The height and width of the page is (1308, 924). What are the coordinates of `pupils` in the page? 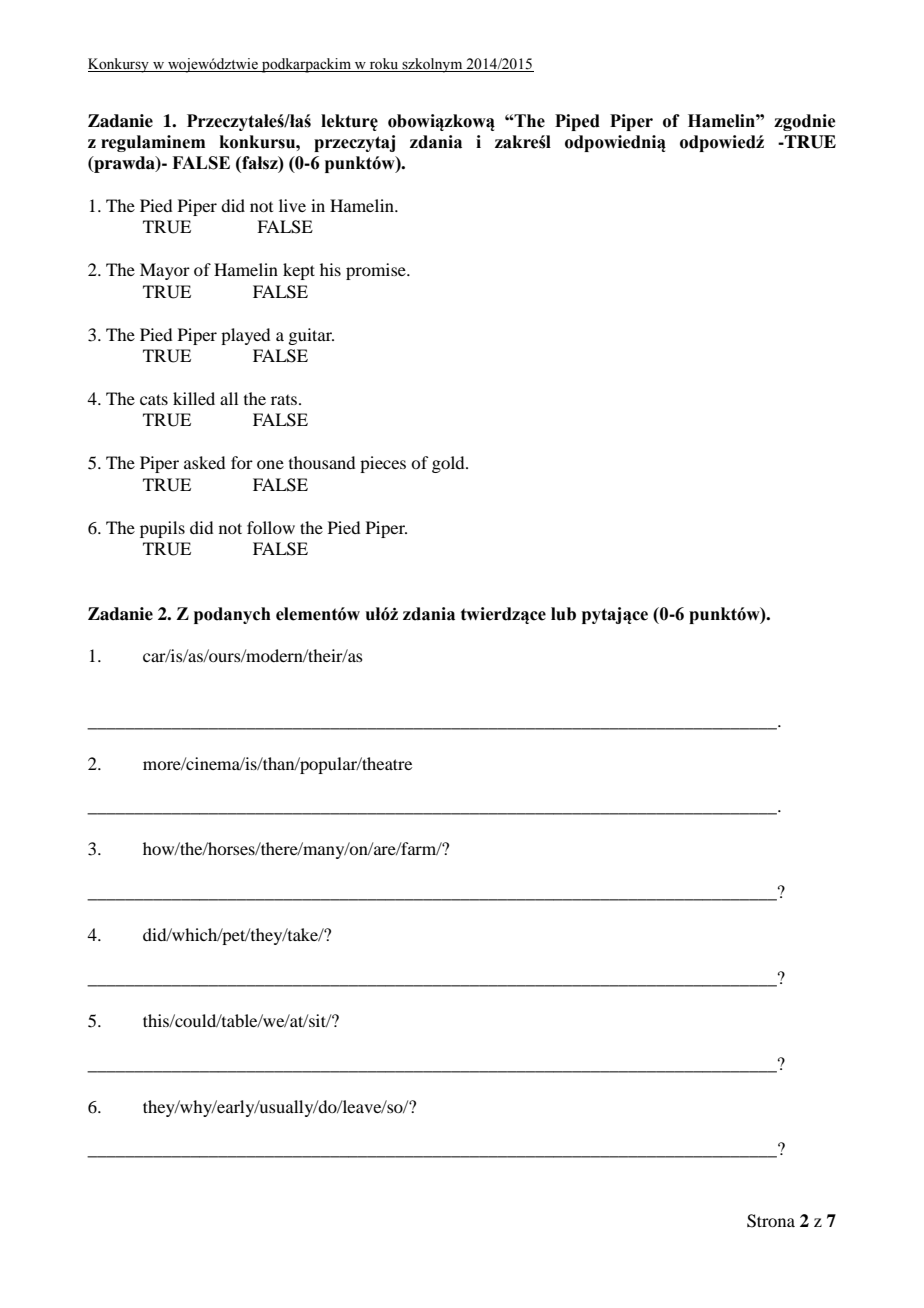 It's located at (162, 529).
